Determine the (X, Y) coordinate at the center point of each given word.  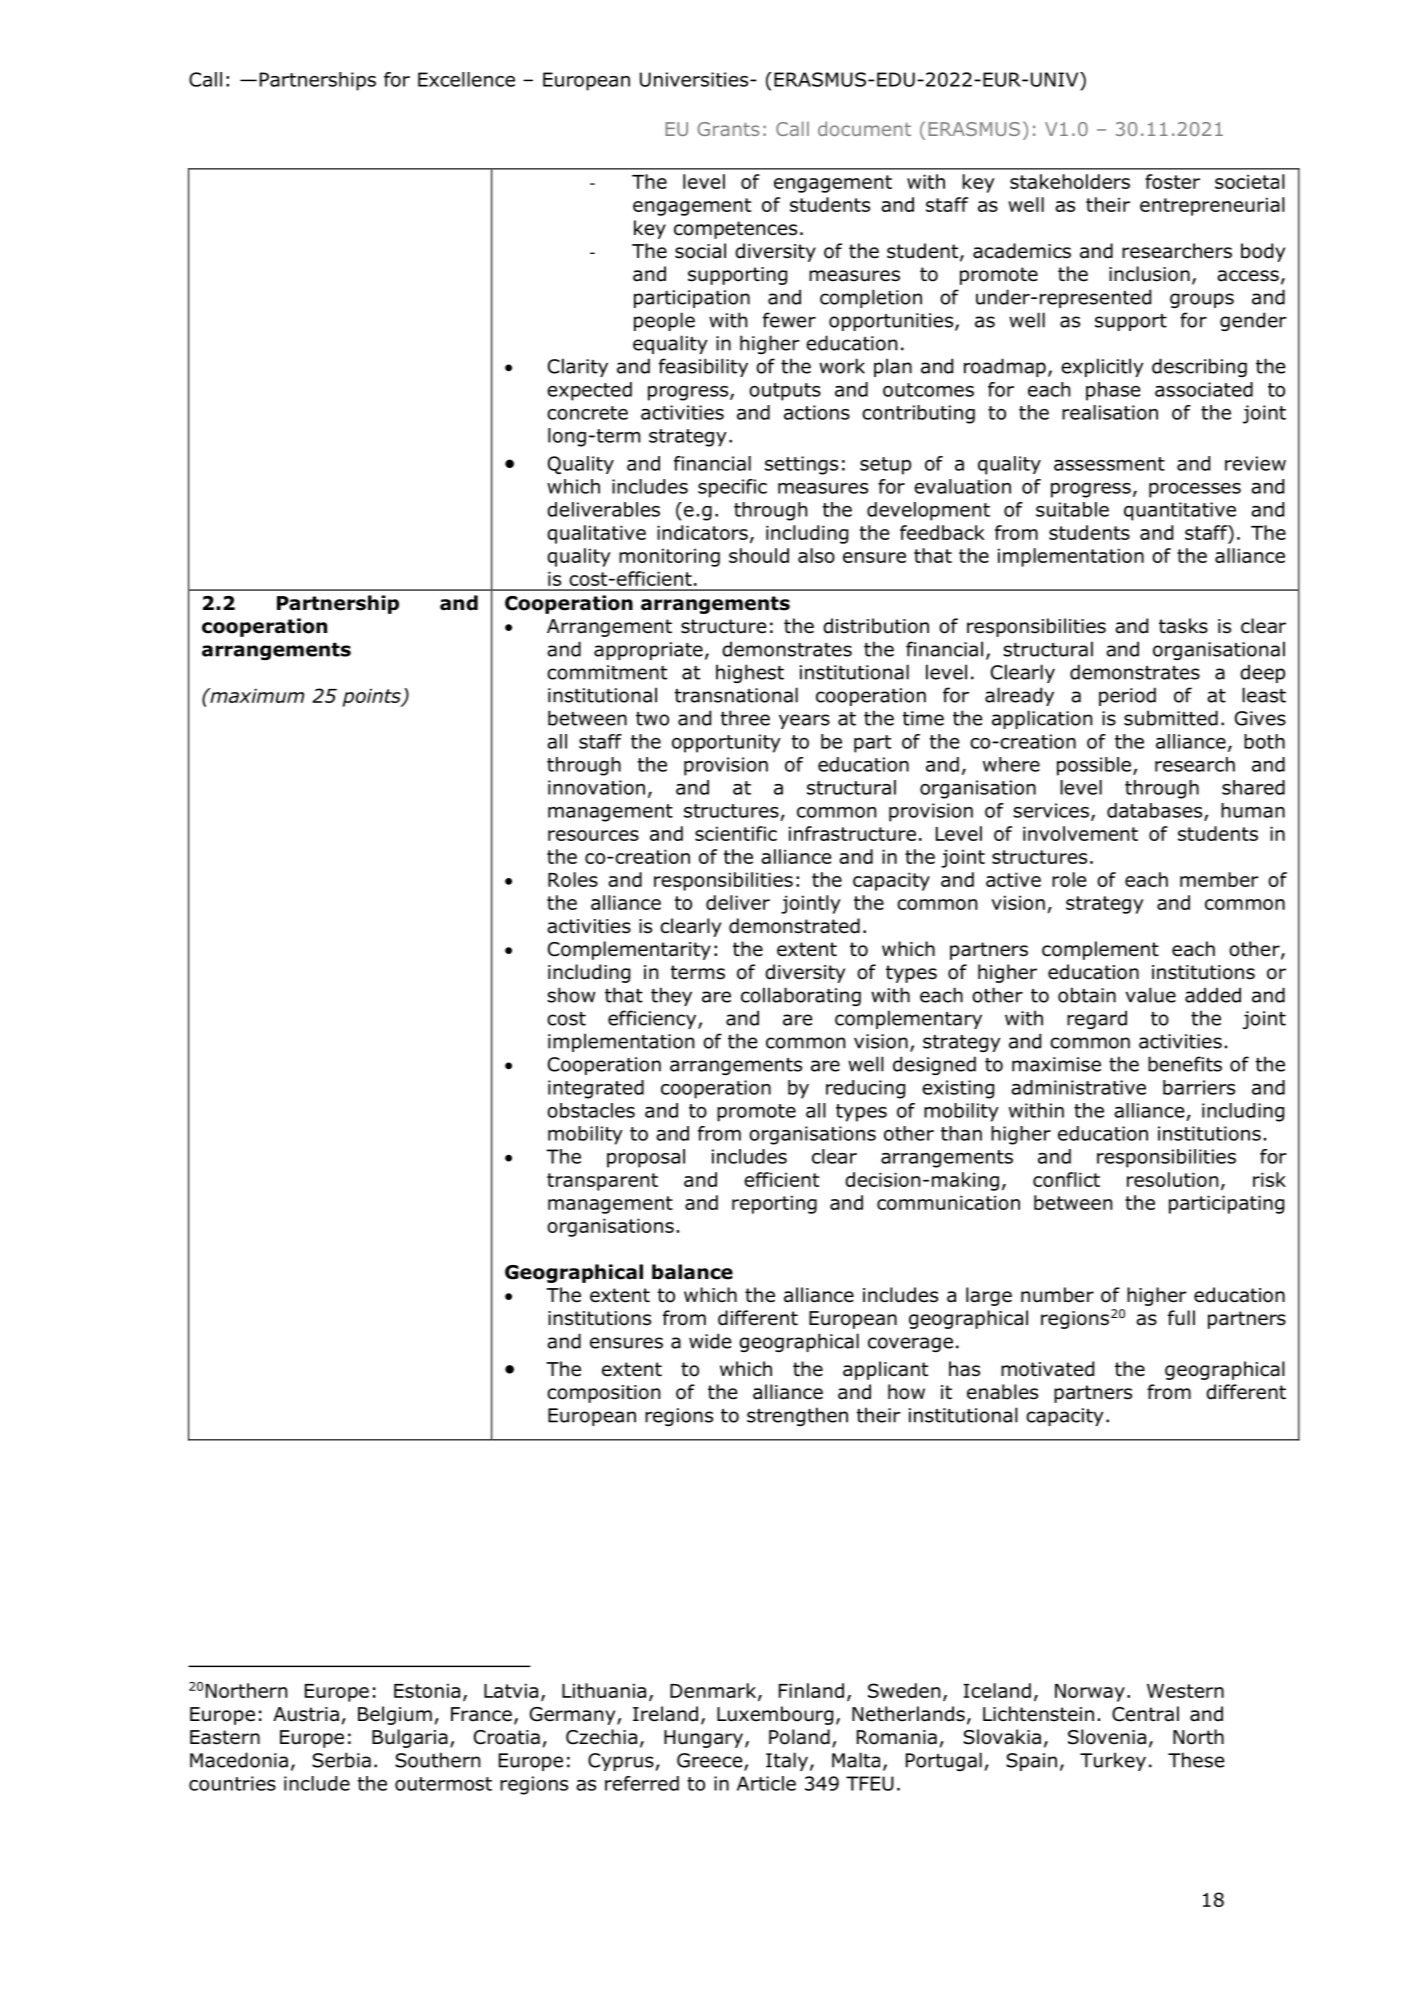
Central (1145, 1714)
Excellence (466, 79)
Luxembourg (775, 1715)
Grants (728, 129)
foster (1172, 181)
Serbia (341, 1760)
